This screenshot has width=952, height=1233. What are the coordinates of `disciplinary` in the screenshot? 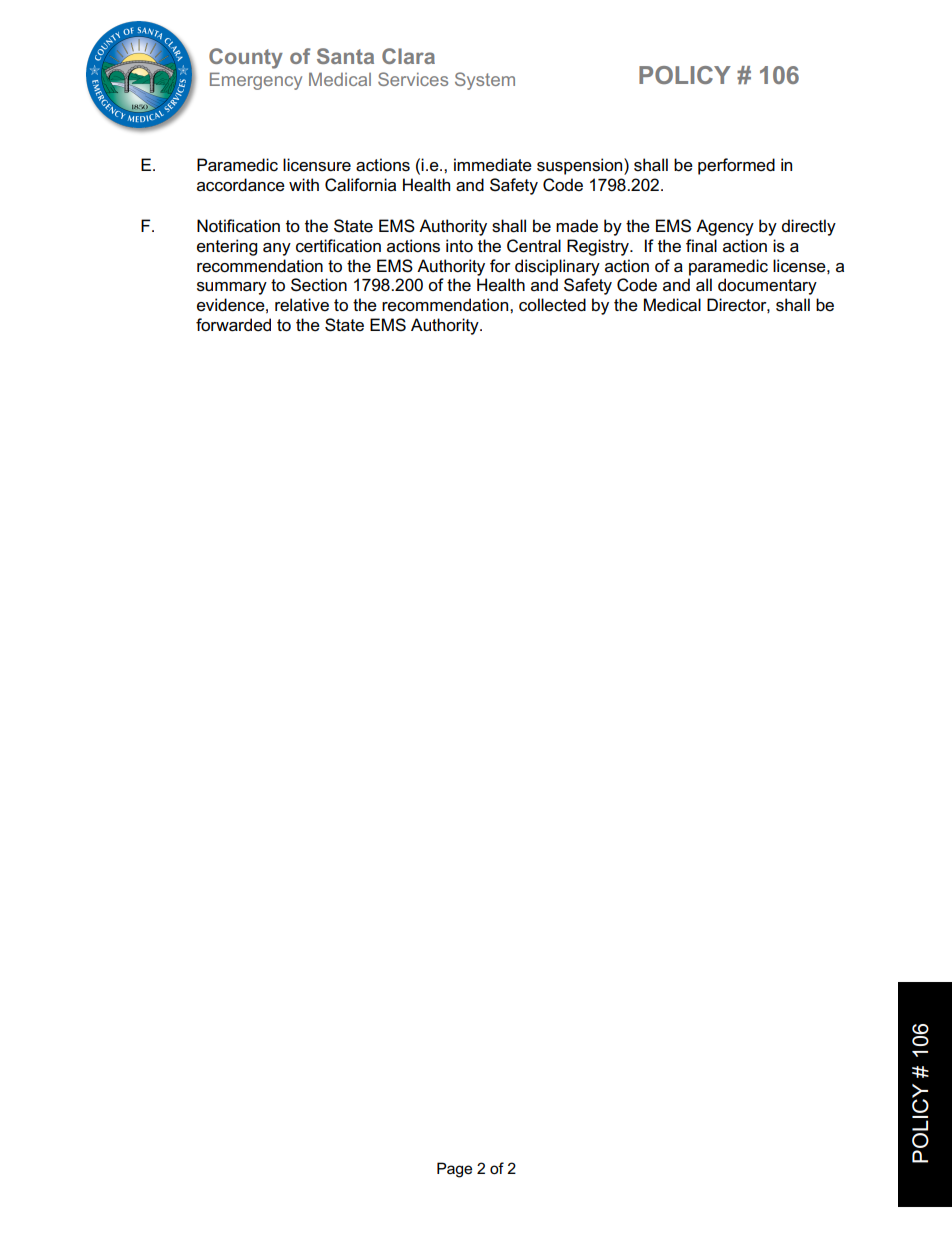 It's located at (557, 267).
